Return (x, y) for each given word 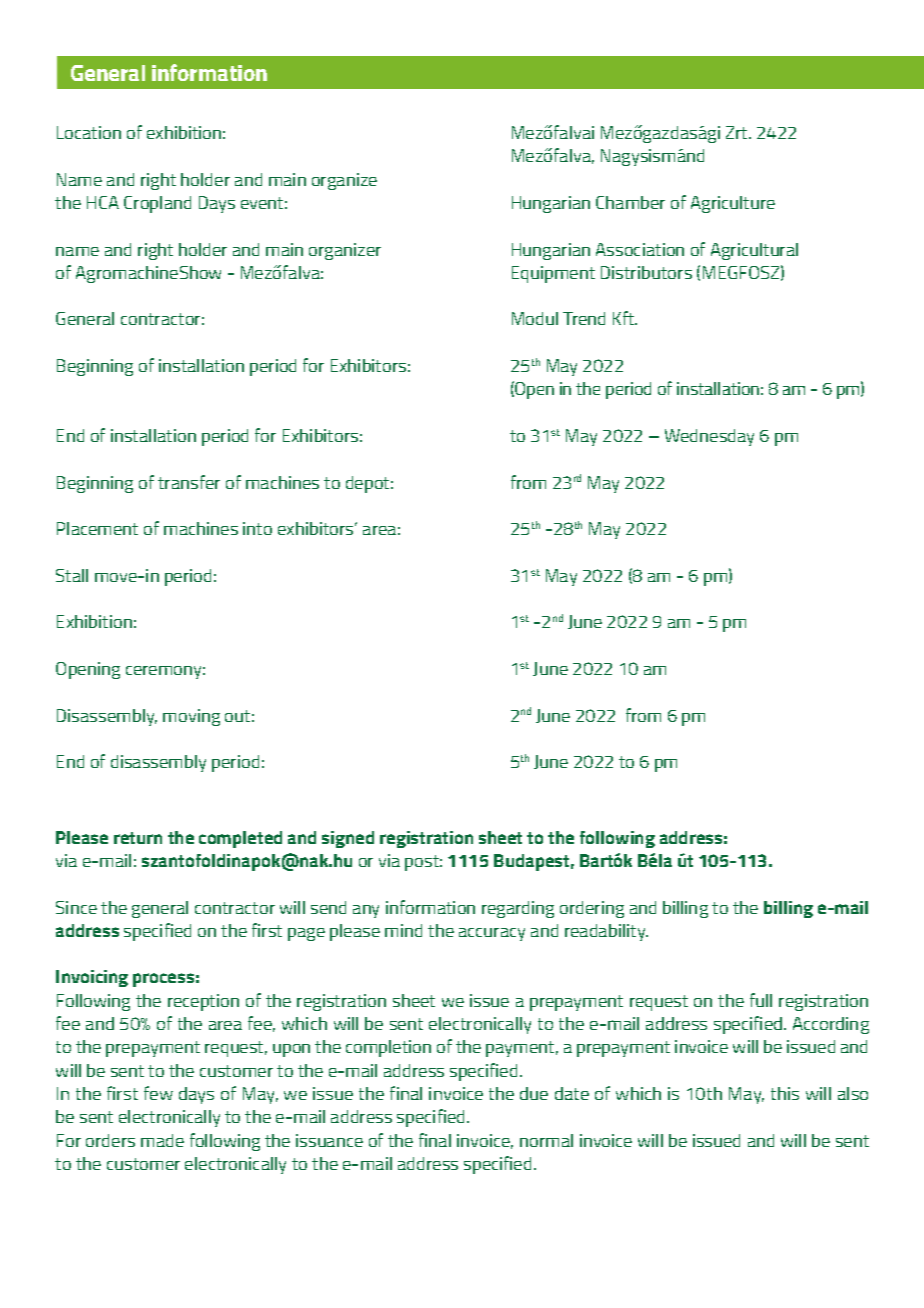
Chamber (630, 202)
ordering (592, 909)
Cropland (157, 204)
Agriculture (733, 204)
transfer (189, 482)
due (534, 1093)
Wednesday (709, 437)
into (257, 528)
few (158, 1093)
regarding (518, 909)
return (138, 838)
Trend (584, 318)
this (785, 1093)
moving (191, 717)
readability (606, 932)
